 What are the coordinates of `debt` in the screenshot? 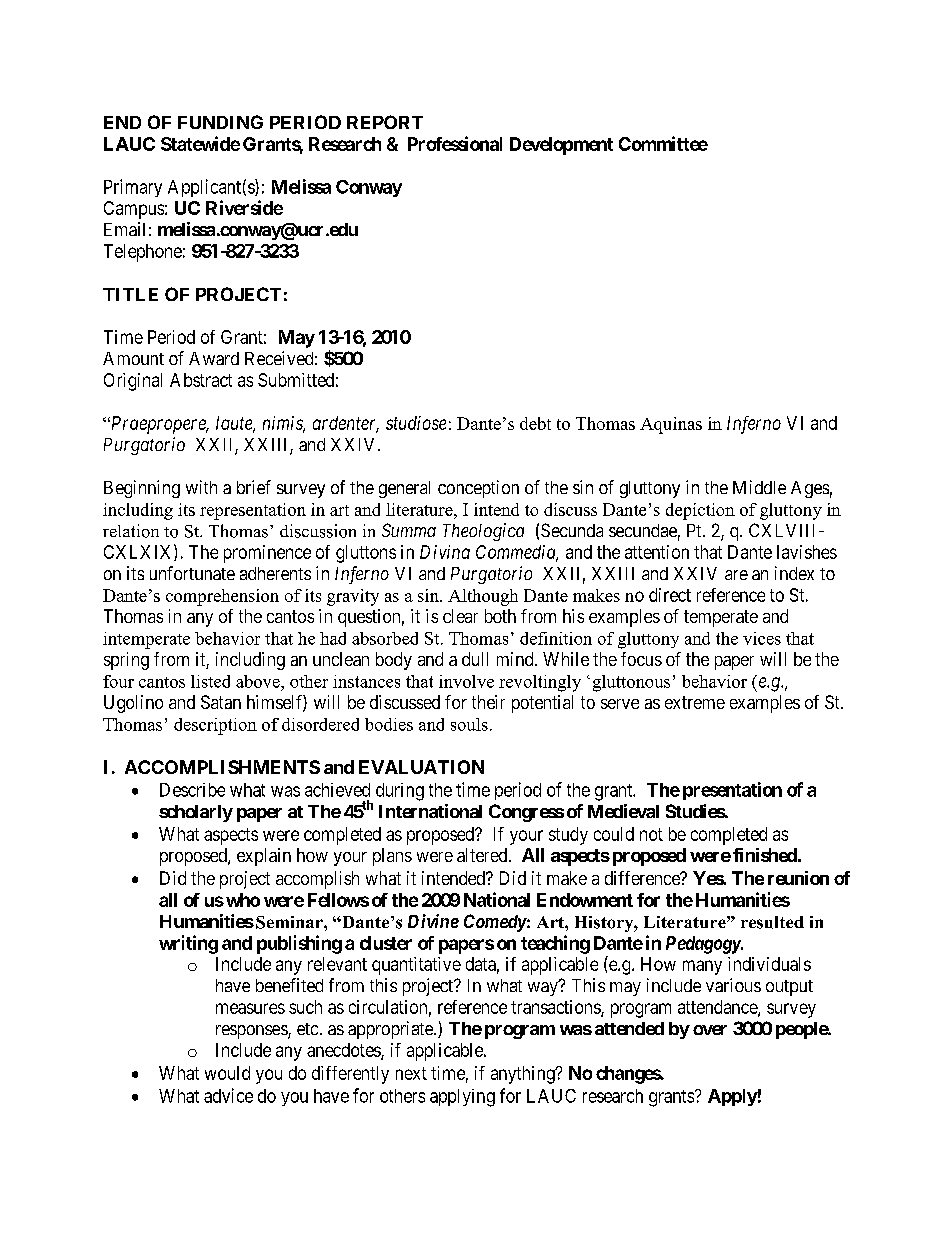 It's located at (535, 423).
